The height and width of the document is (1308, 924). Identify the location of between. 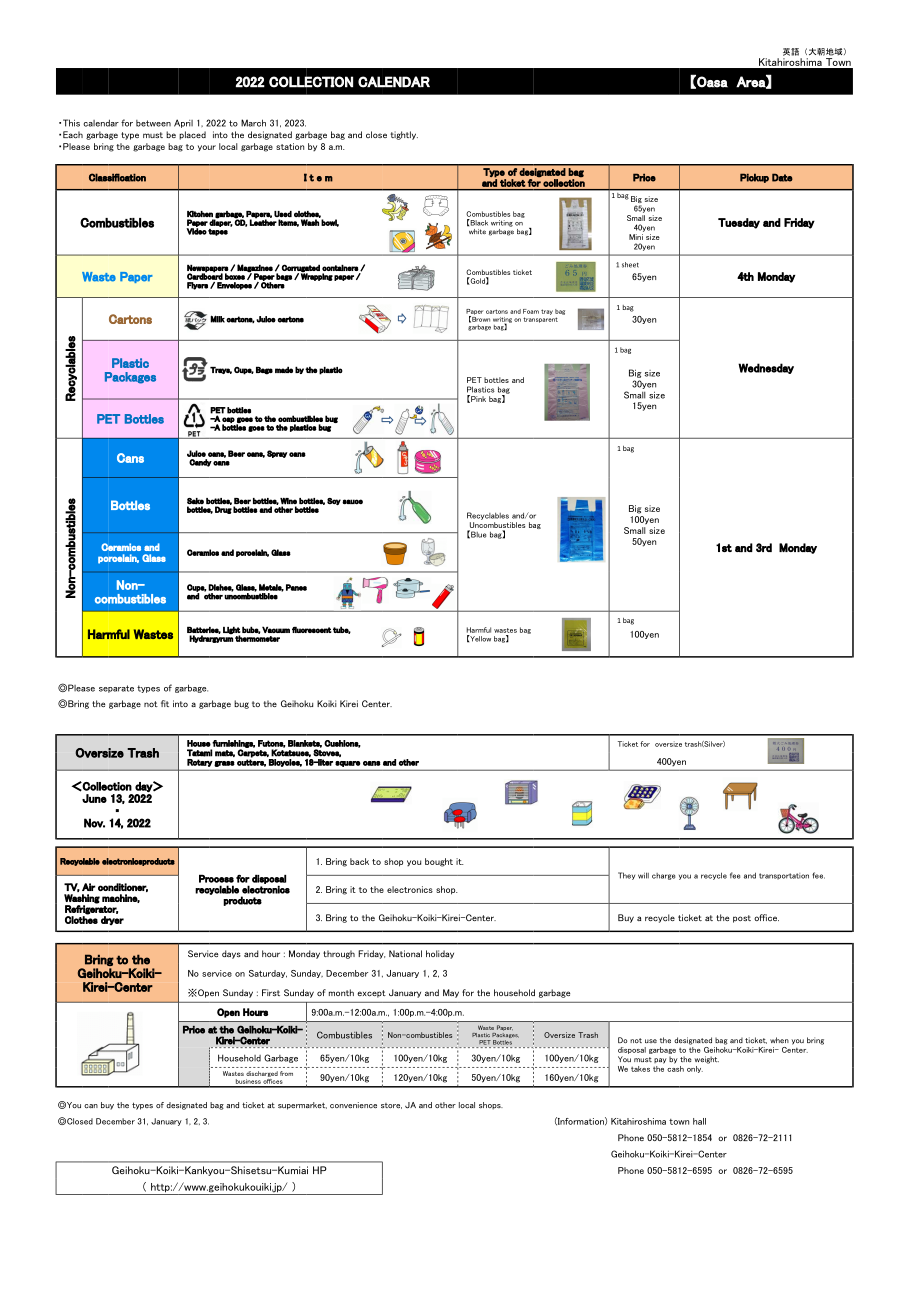
(153, 123).
